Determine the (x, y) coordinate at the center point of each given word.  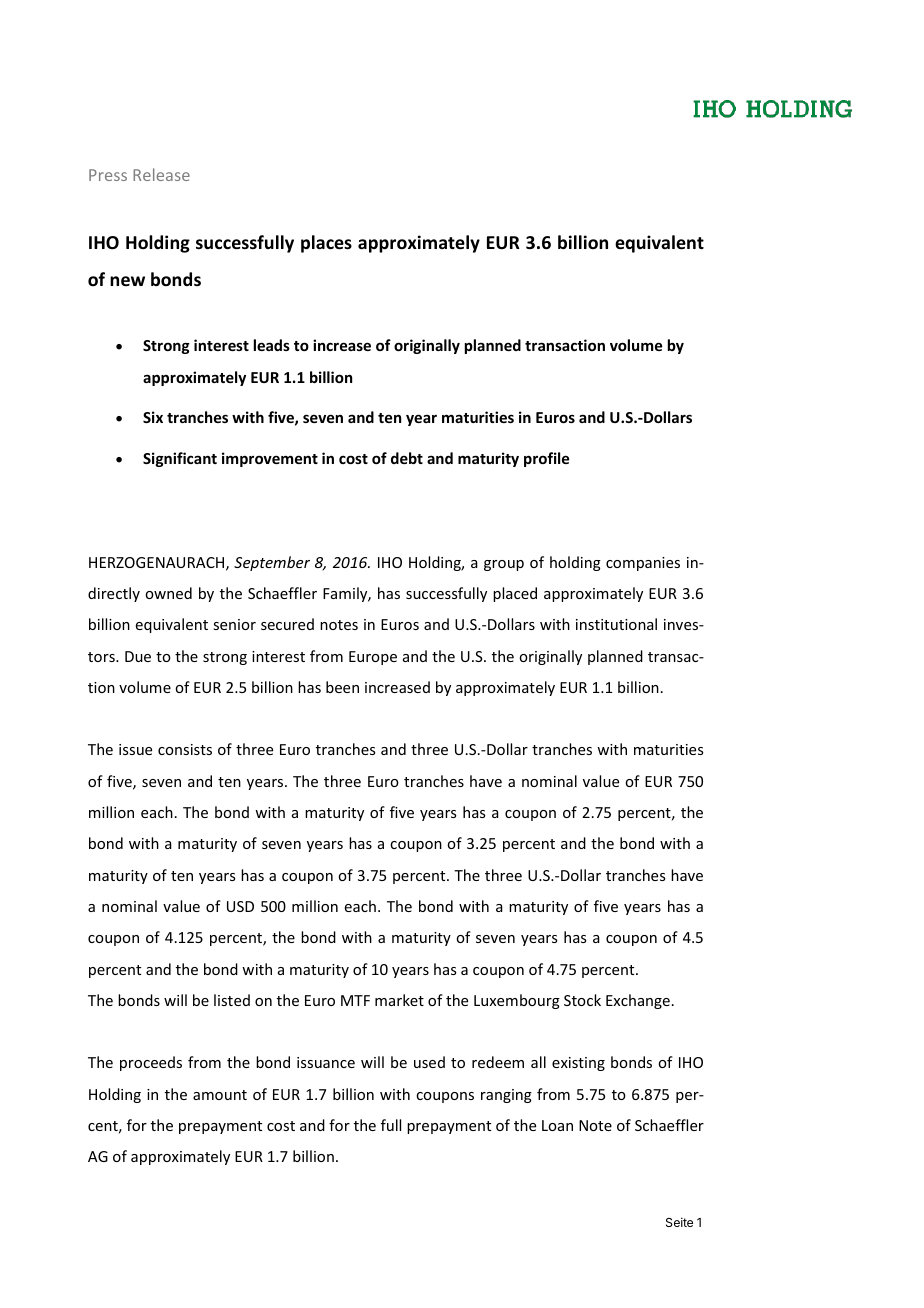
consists (185, 749)
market (399, 1000)
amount (220, 1095)
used (429, 1062)
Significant (180, 459)
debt (407, 458)
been (342, 687)
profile (546, 459)
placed (515, 594)
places (326, 244)
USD (240, 906)
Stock (582, 1000)
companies (643, 564)
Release (161, 174)
